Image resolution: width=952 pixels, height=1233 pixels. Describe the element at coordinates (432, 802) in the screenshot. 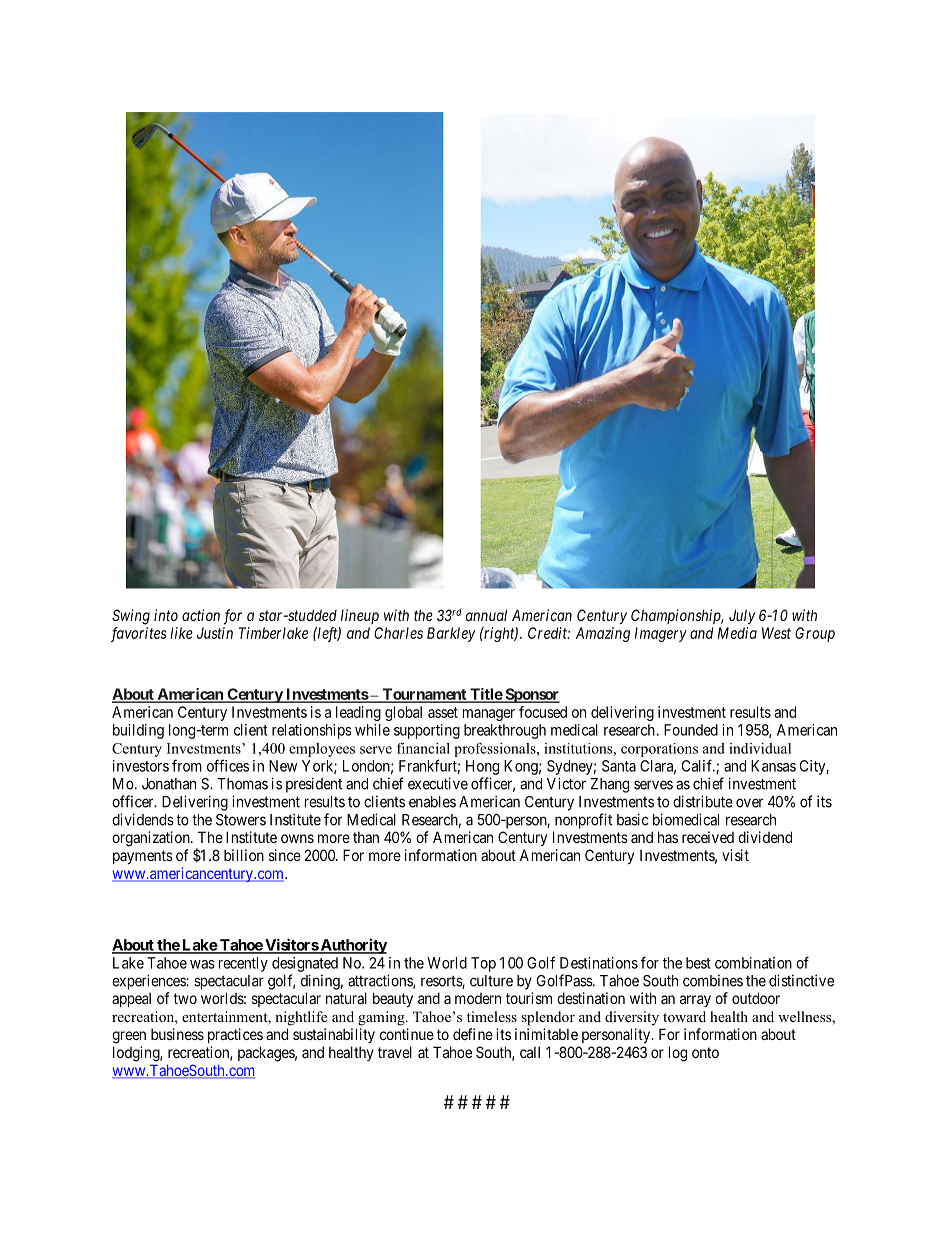

I see `enables` at that location.
